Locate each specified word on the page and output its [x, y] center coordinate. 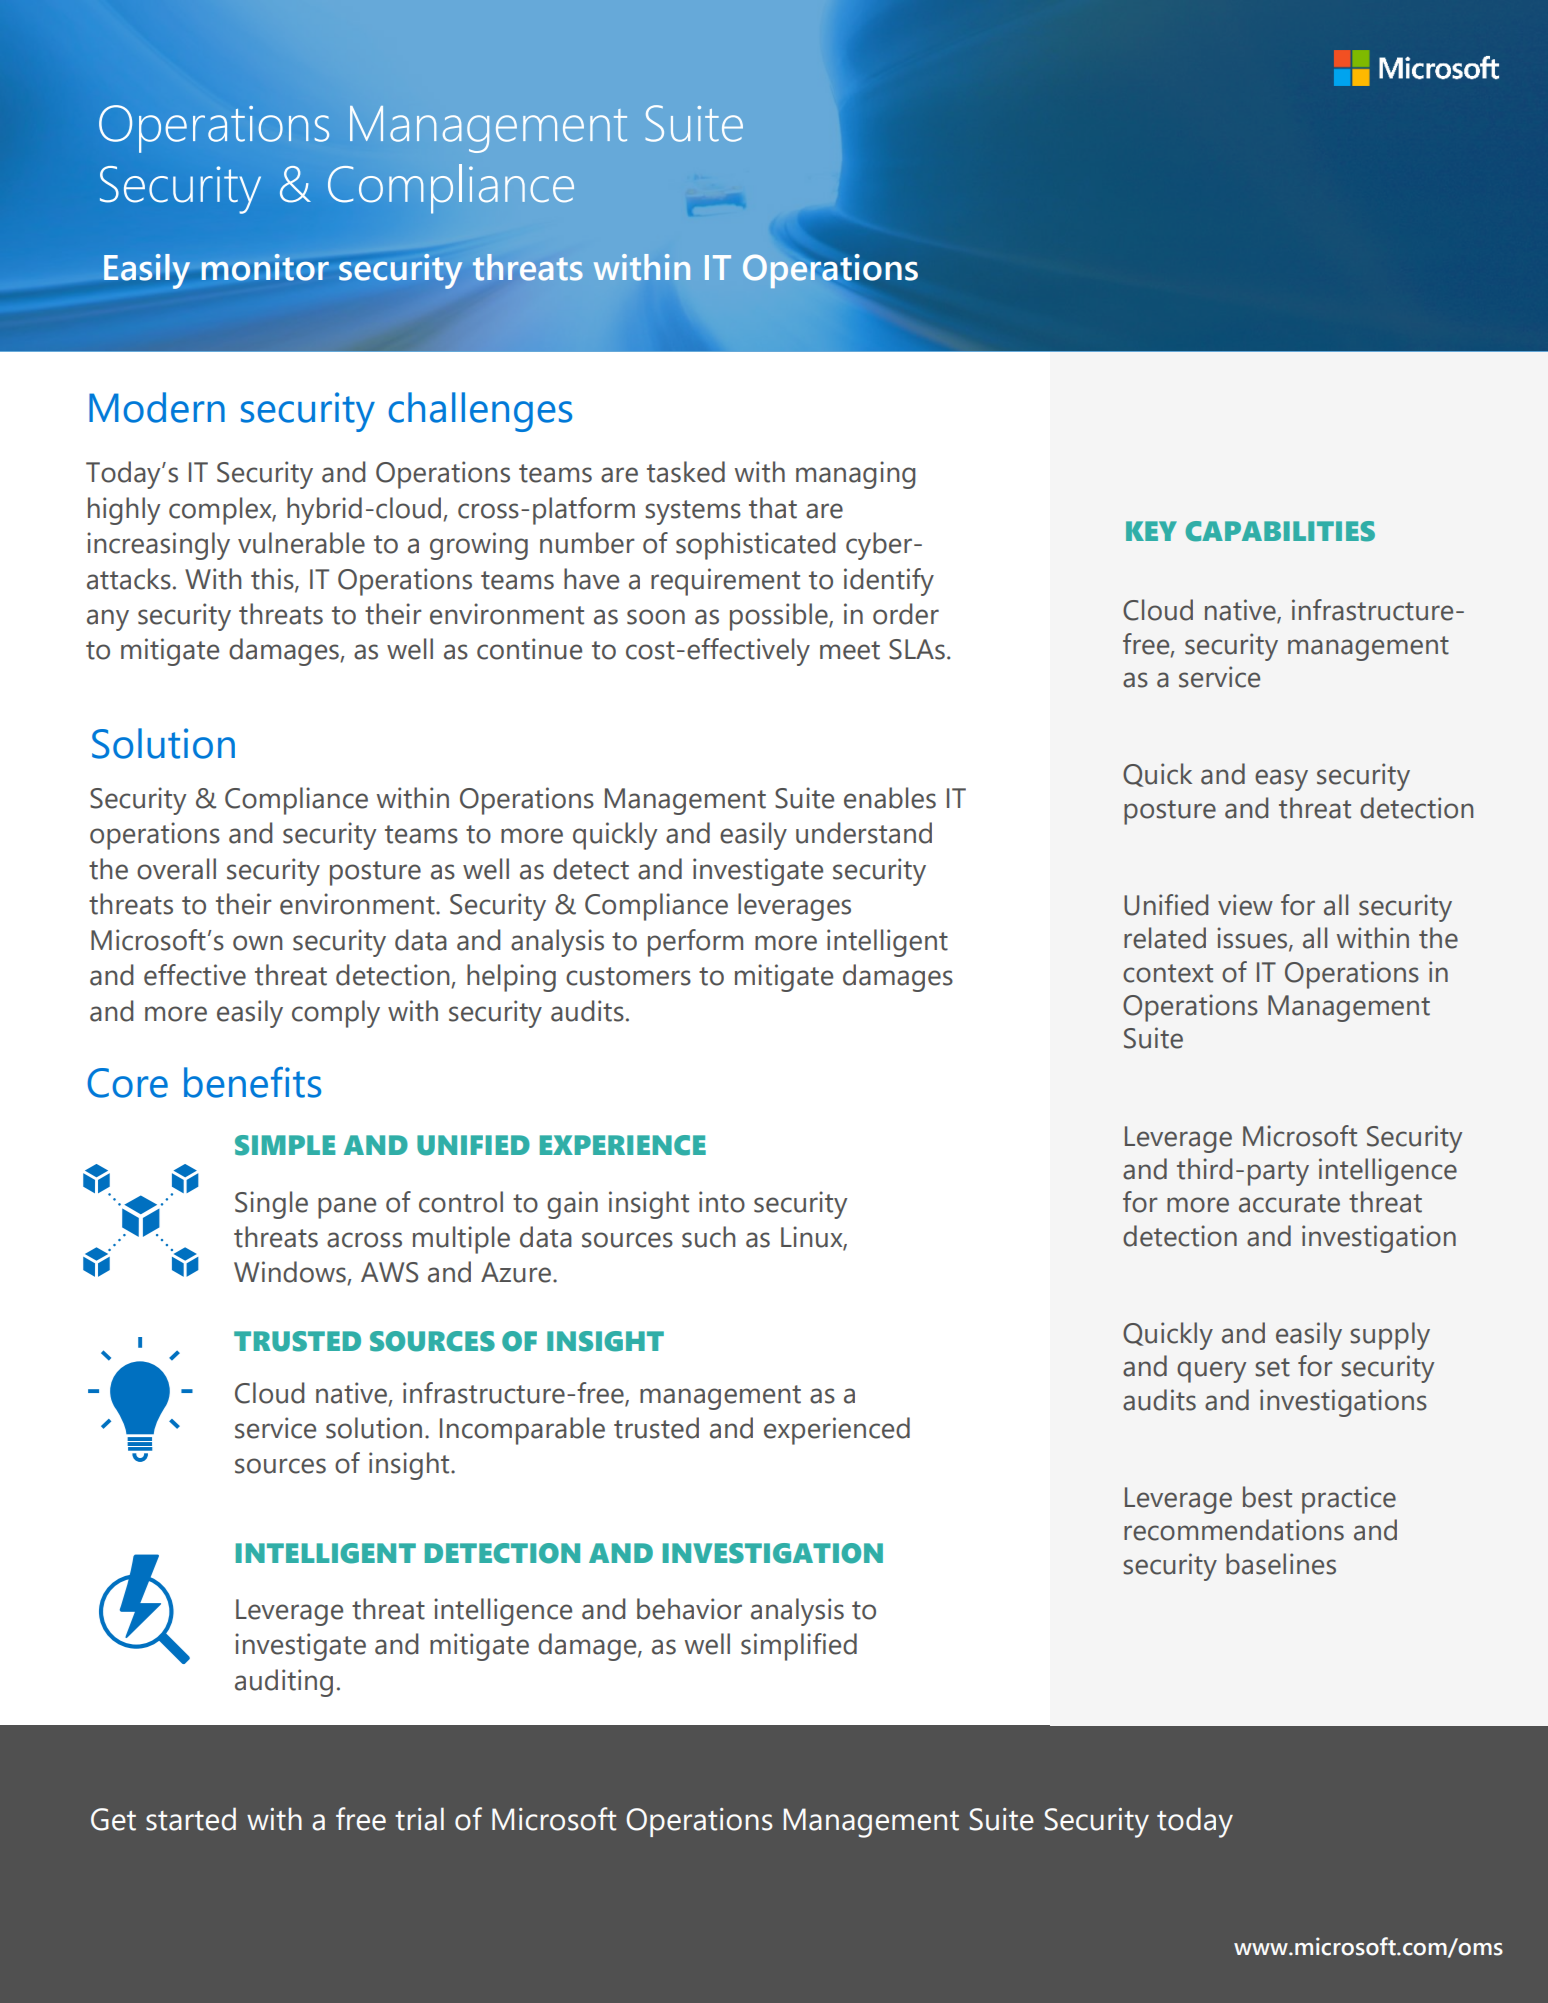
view [1245, 905]
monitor [265, 267]
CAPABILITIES [1280, 531]
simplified [799, 1647]
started [191, 1819]
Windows [291, 1273]
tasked [686, 472]
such [709, 1237]
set [1272, 1367]
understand [864, 833]
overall [176, 869]
